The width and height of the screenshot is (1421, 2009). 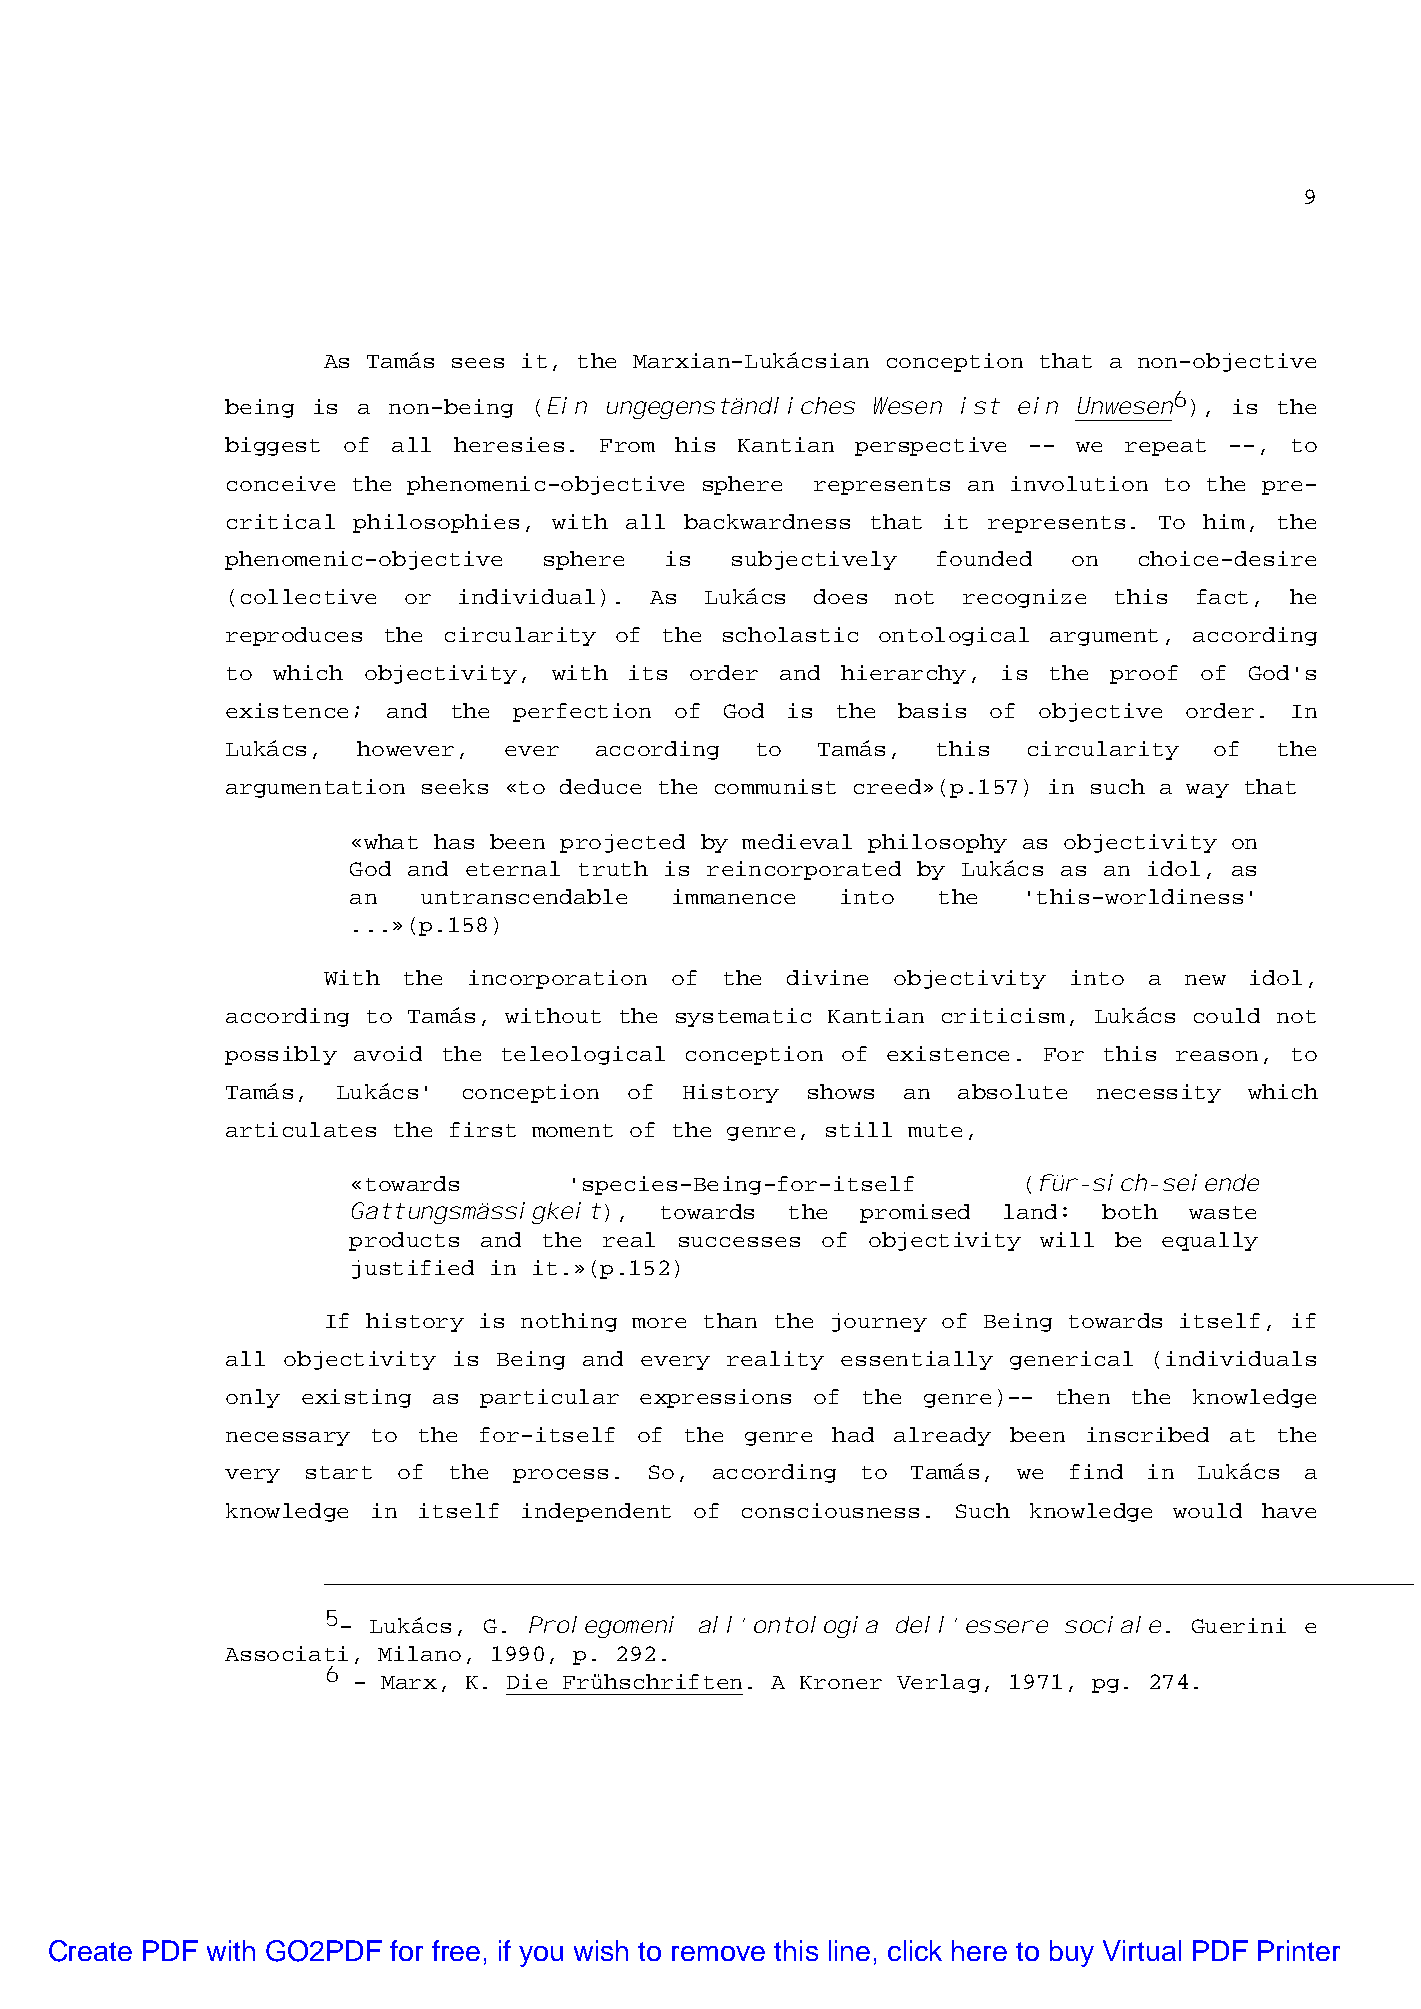 I want to click on start, so click(x=339, y=1472).
